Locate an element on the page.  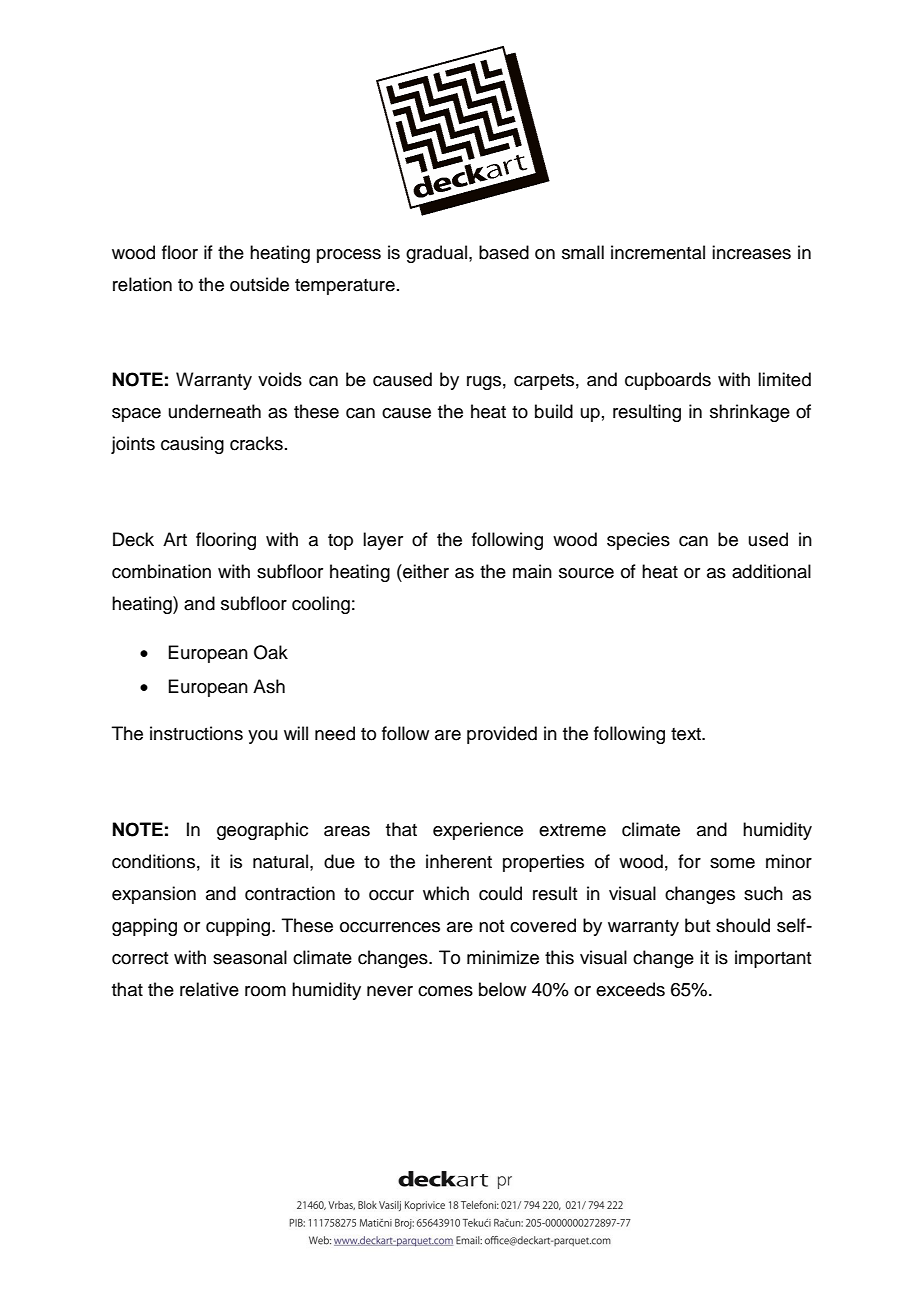
geographic is located at coordinates (262, 831).
